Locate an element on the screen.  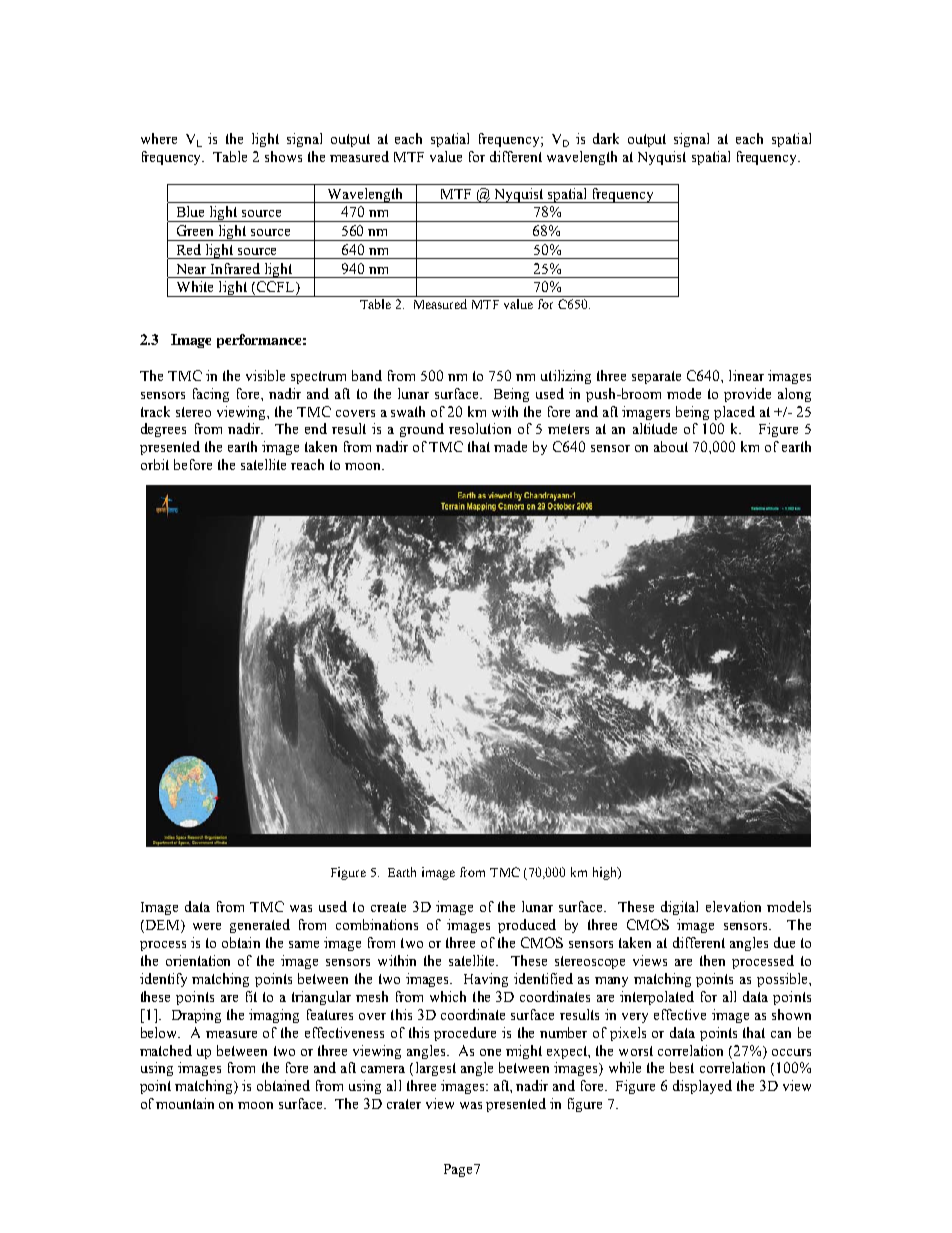
orbit is located at coordinates (155, 464).
